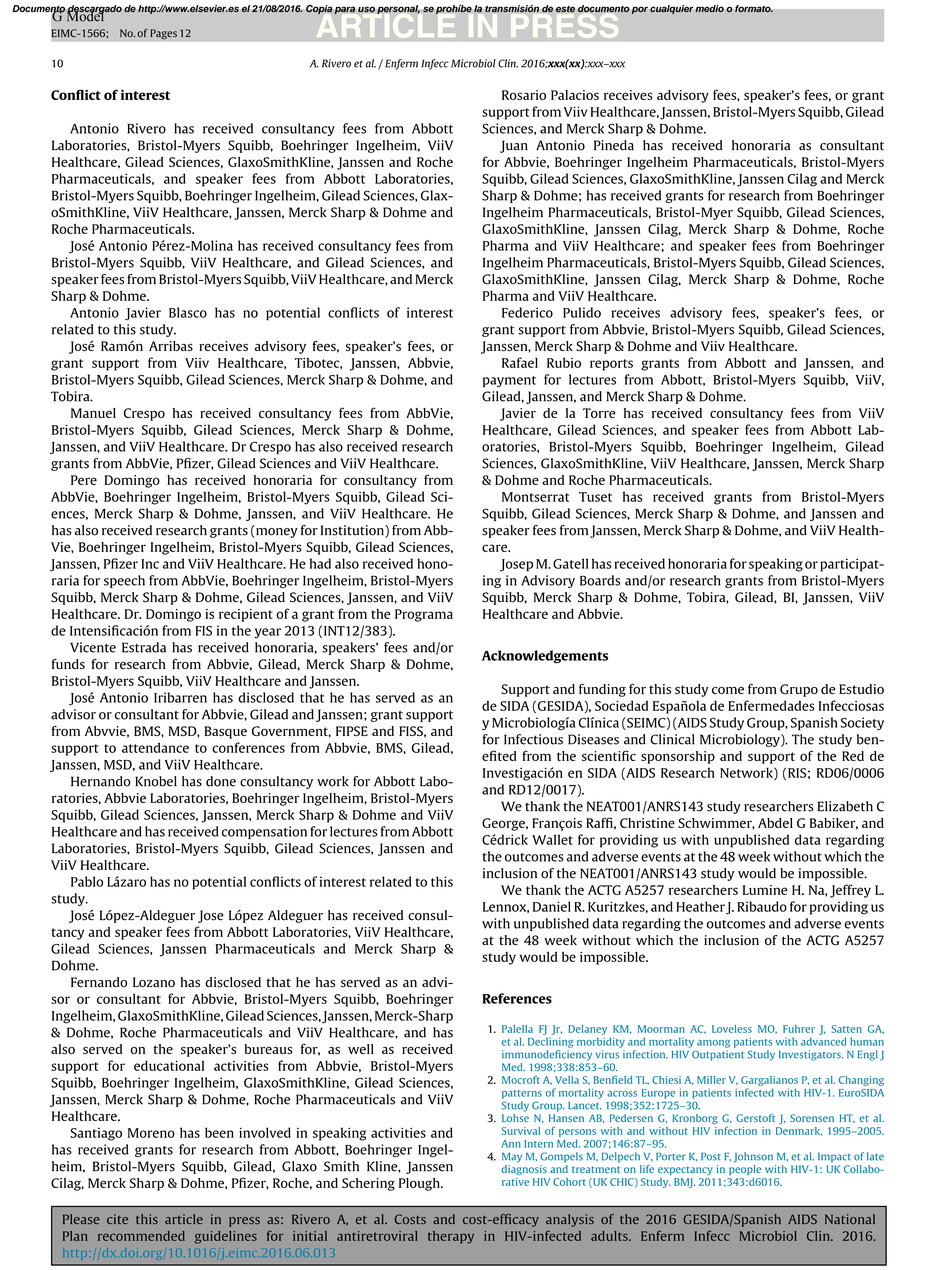  Describe the element at coordinates (141, 1236) in the screenshot. I see `recommended` at that location.
